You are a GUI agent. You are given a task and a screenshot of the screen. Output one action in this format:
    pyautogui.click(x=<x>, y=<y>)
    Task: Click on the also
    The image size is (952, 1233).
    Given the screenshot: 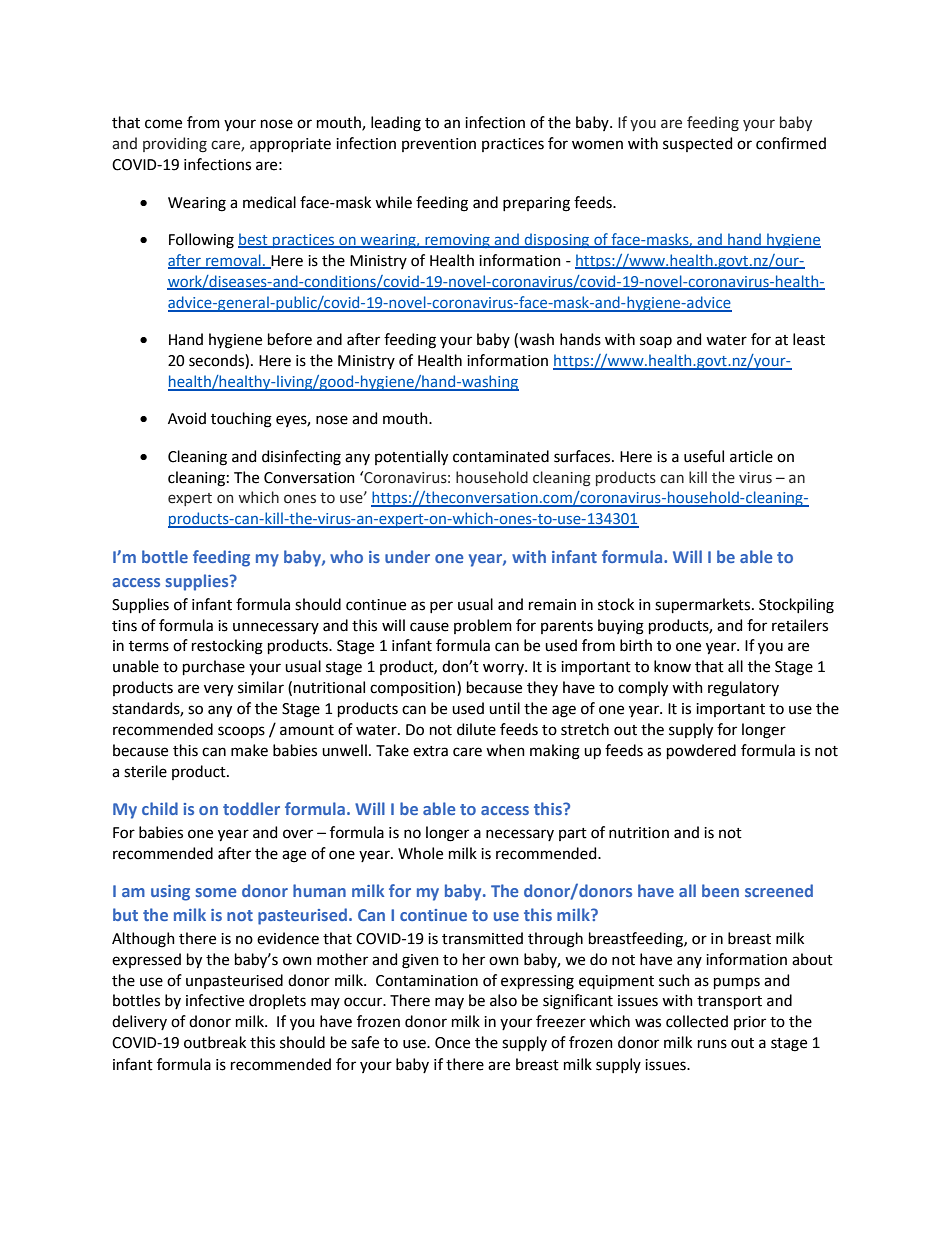 What is the action you would take?
    pyautogui.click(x=503, y=1000)
